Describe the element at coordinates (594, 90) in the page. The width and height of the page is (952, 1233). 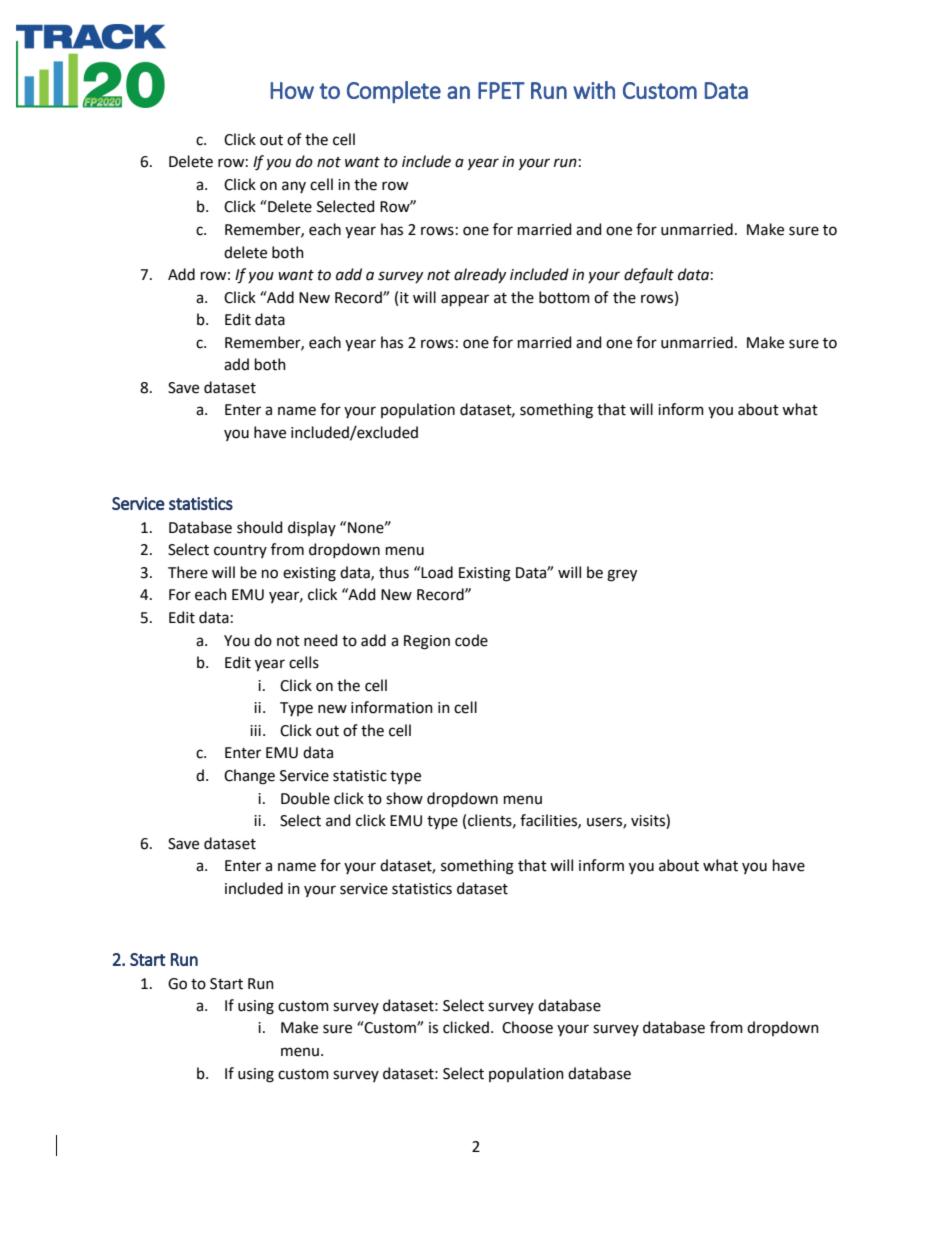
I see `with` at that location.
